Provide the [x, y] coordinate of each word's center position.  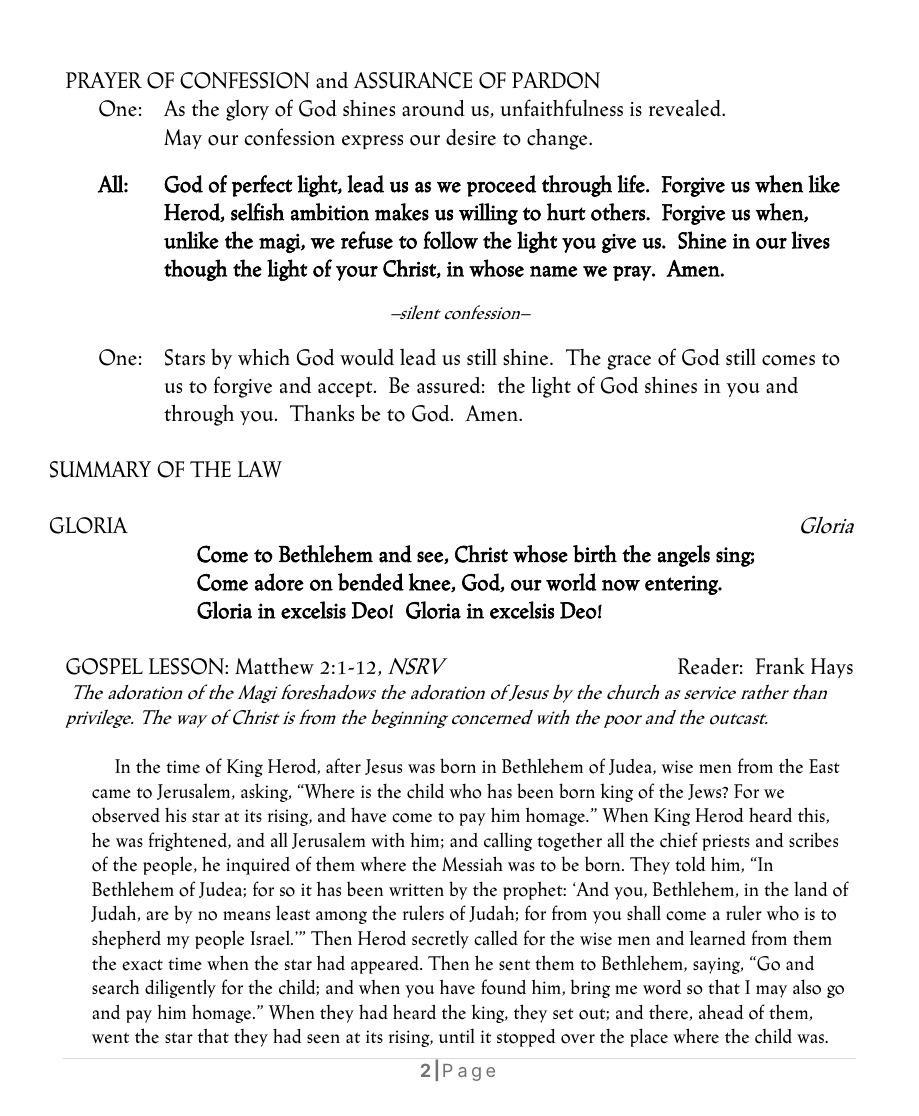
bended [371, 582]
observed [126, 815]
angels [684, 556]
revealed [686, 108]
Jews [706, 792]
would [367, 357]
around [433, 108]
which [264, 357]
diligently [180, 988]
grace [629, 362]
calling [508, 841]
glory [247, 110]
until [457, 1035]
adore [279, 582]
